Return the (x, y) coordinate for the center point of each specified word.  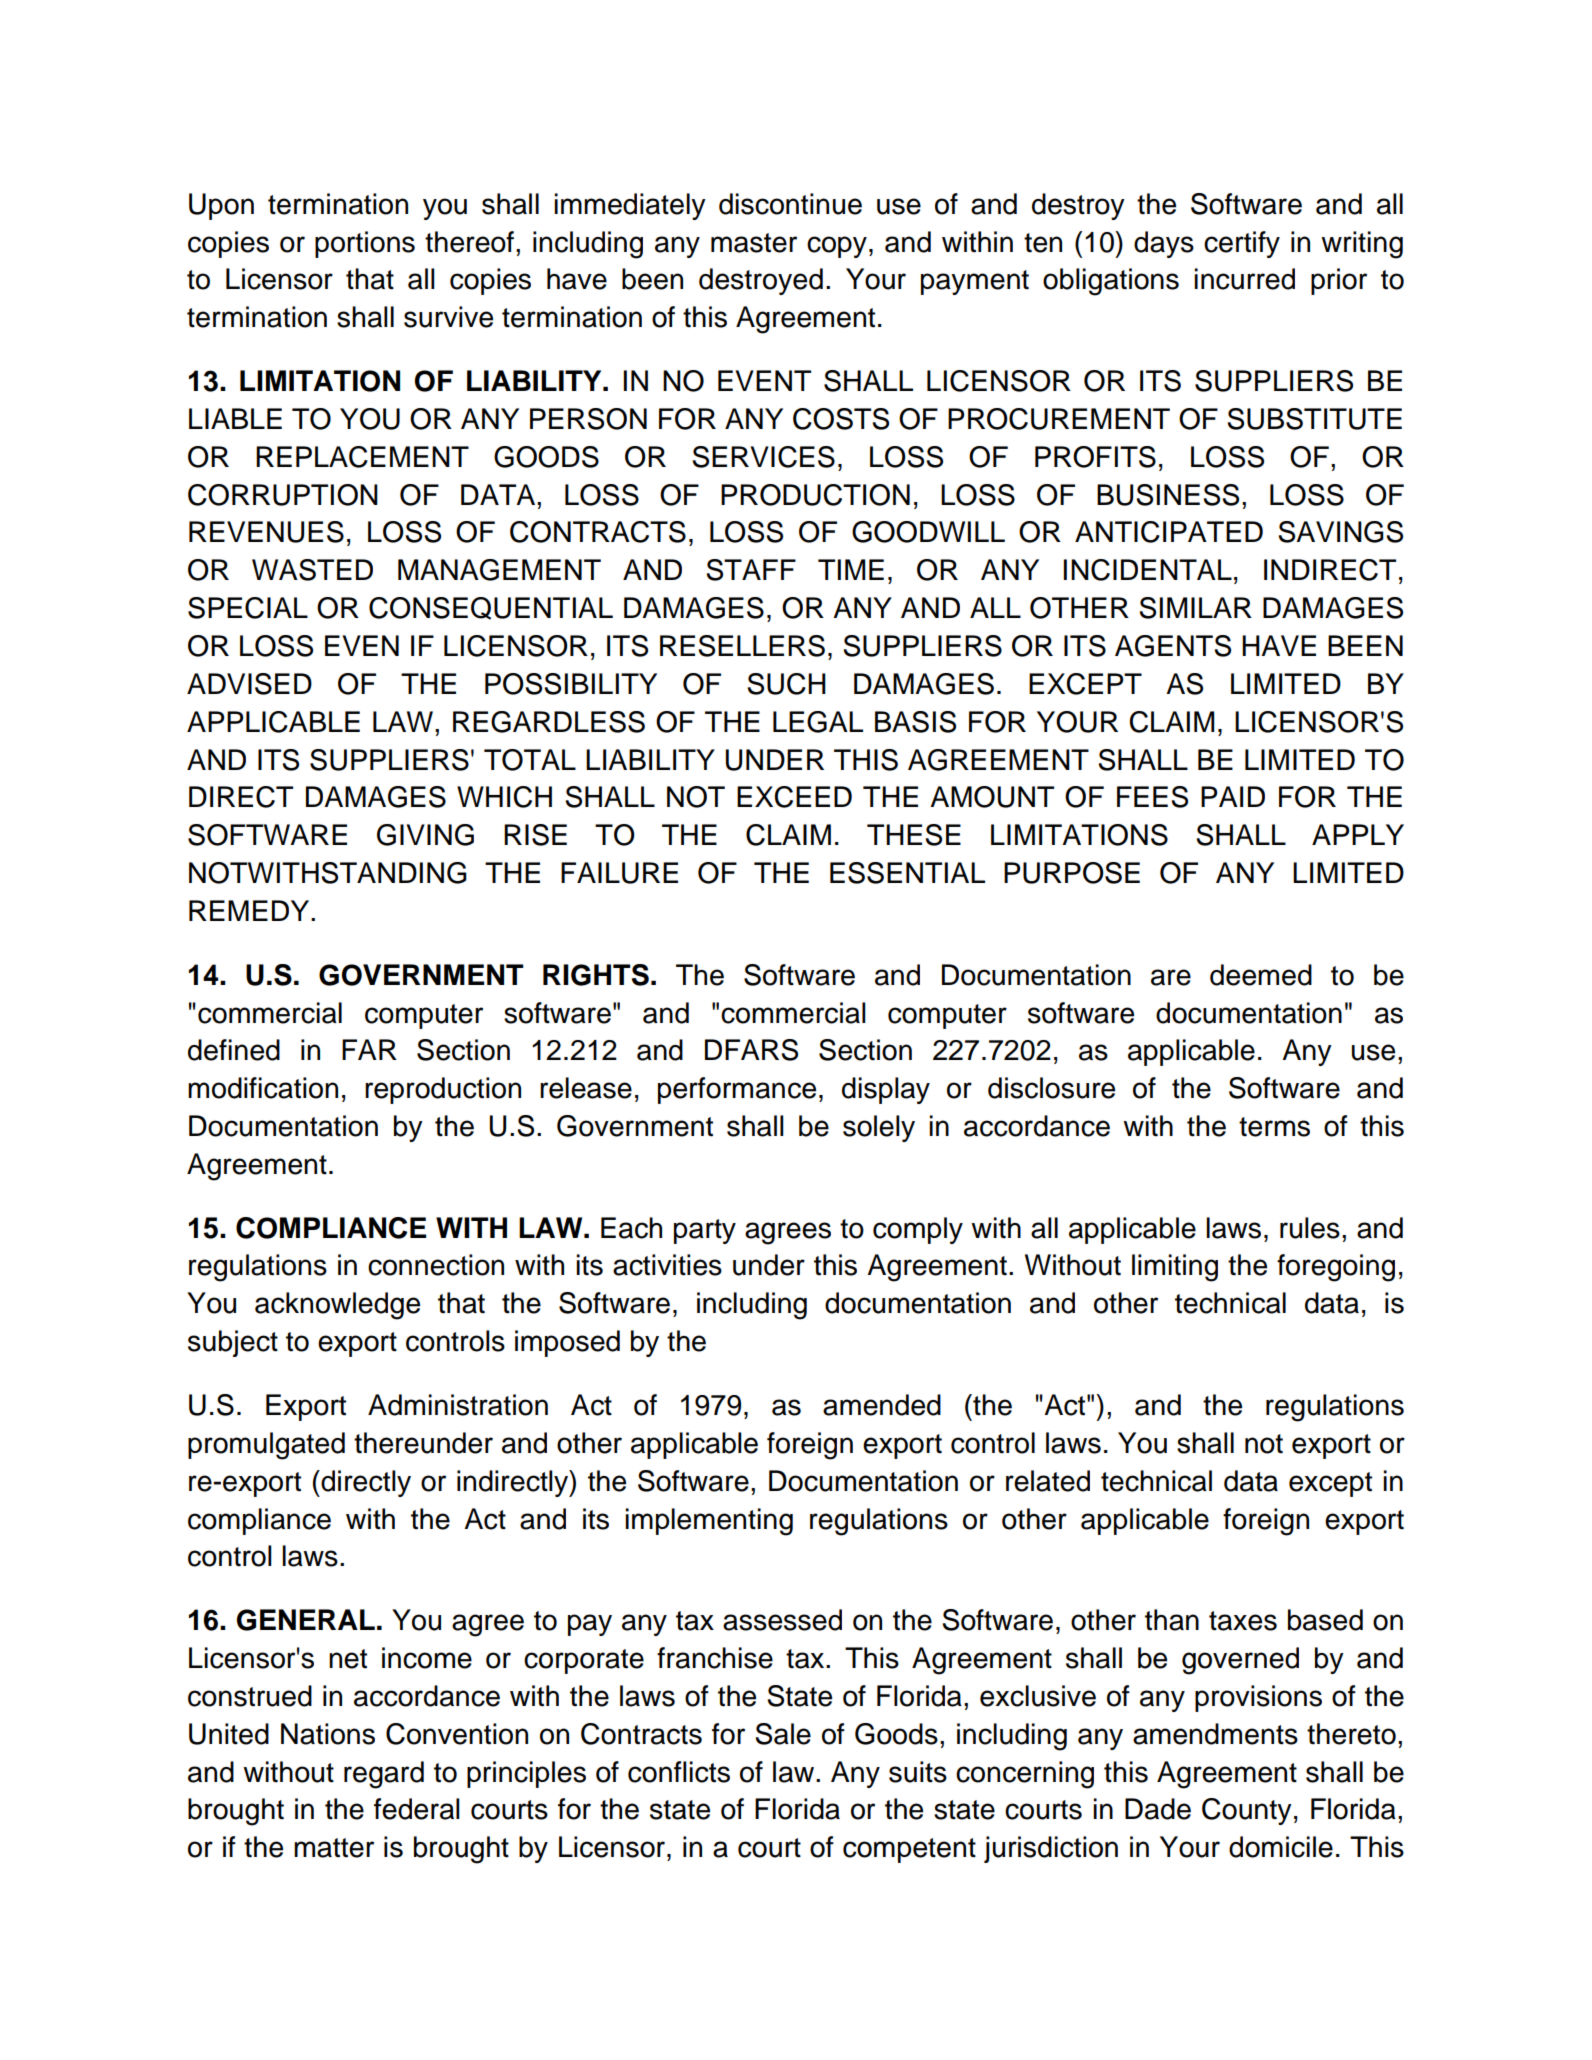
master (754, 243)
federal (417, 1809)
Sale (783, 1734)
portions (365, 244)
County (1247, 1811)
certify (1242, 244)
